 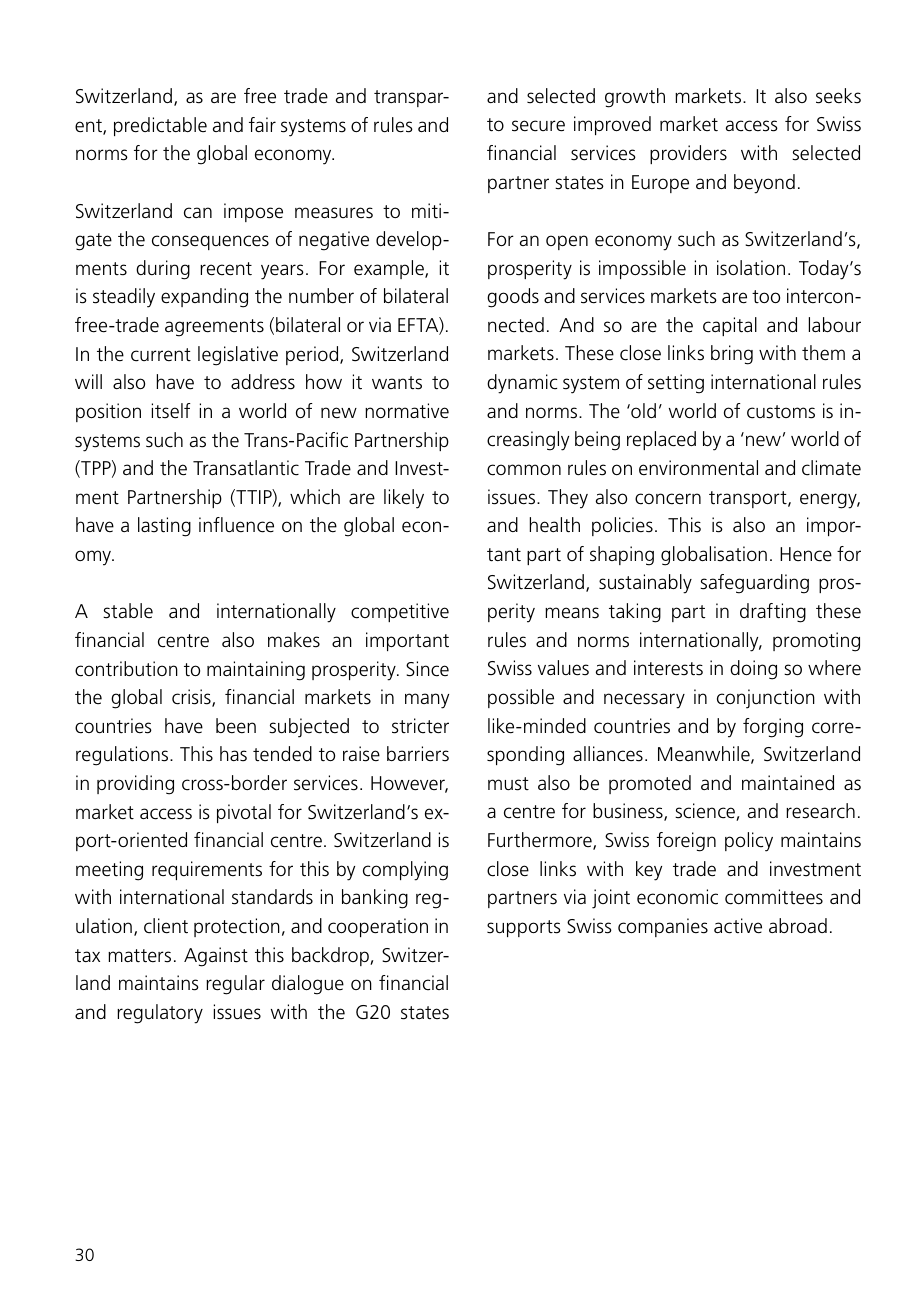 What do you see at coordinates (754, 584) in the document?
I see `safeguarding` at bounding box center [754, 584].
